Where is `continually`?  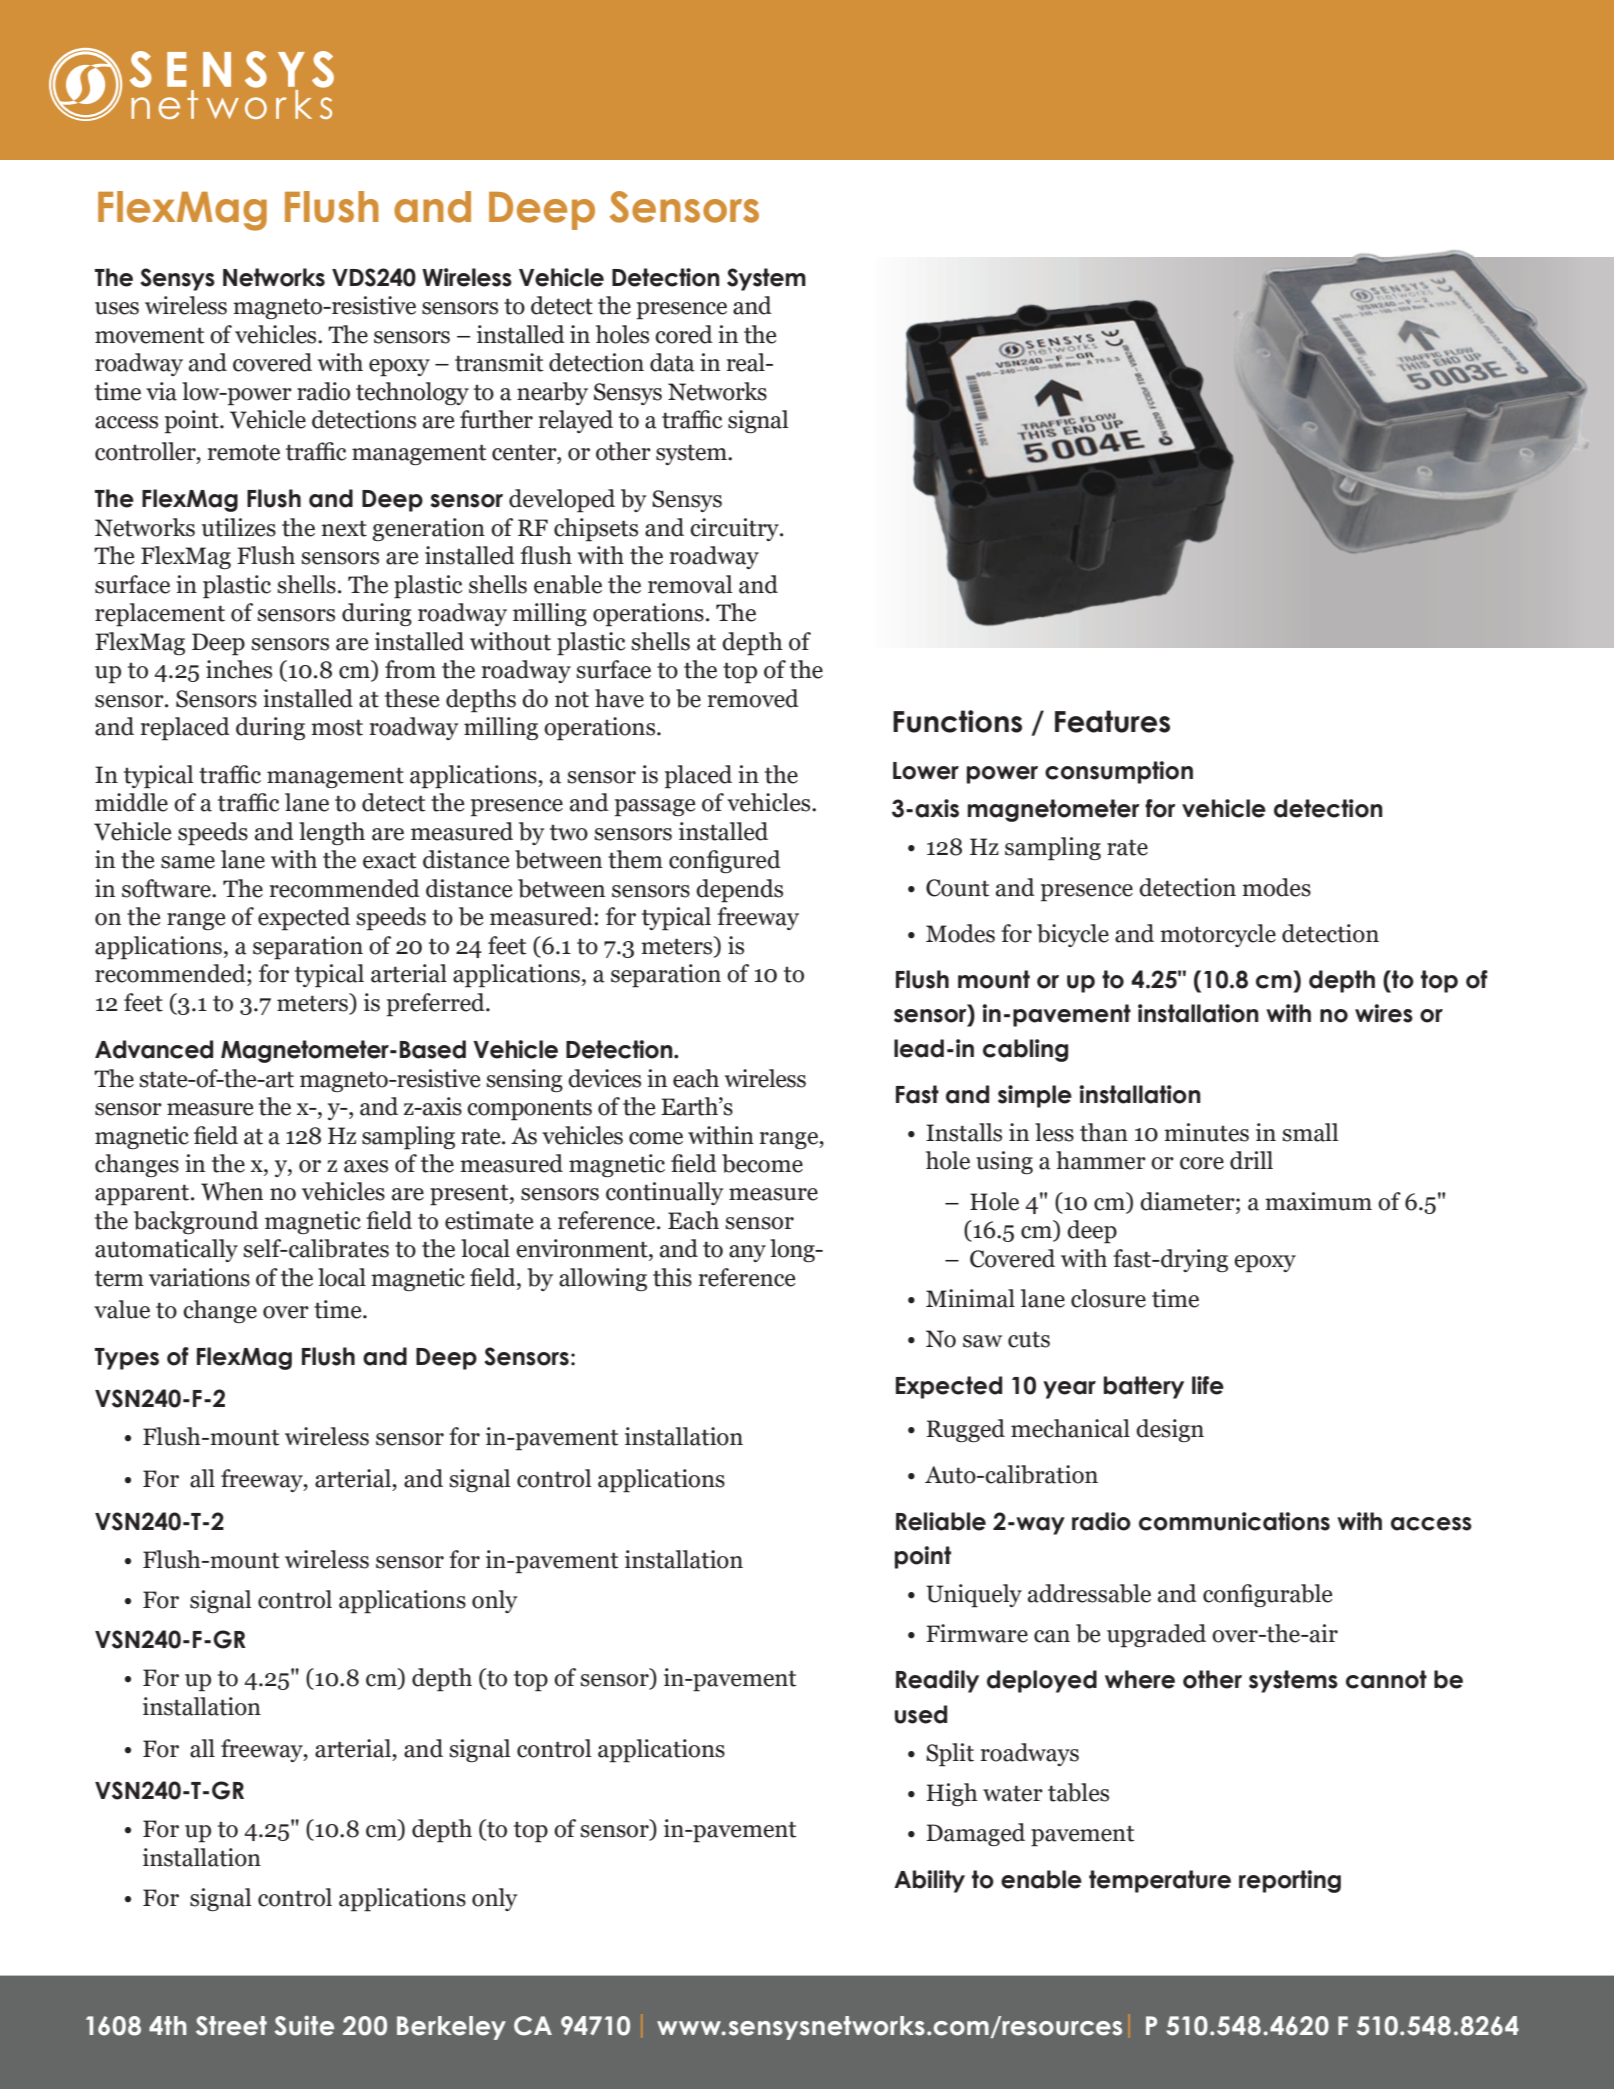 continually is located at coordinates (665, 1193).
